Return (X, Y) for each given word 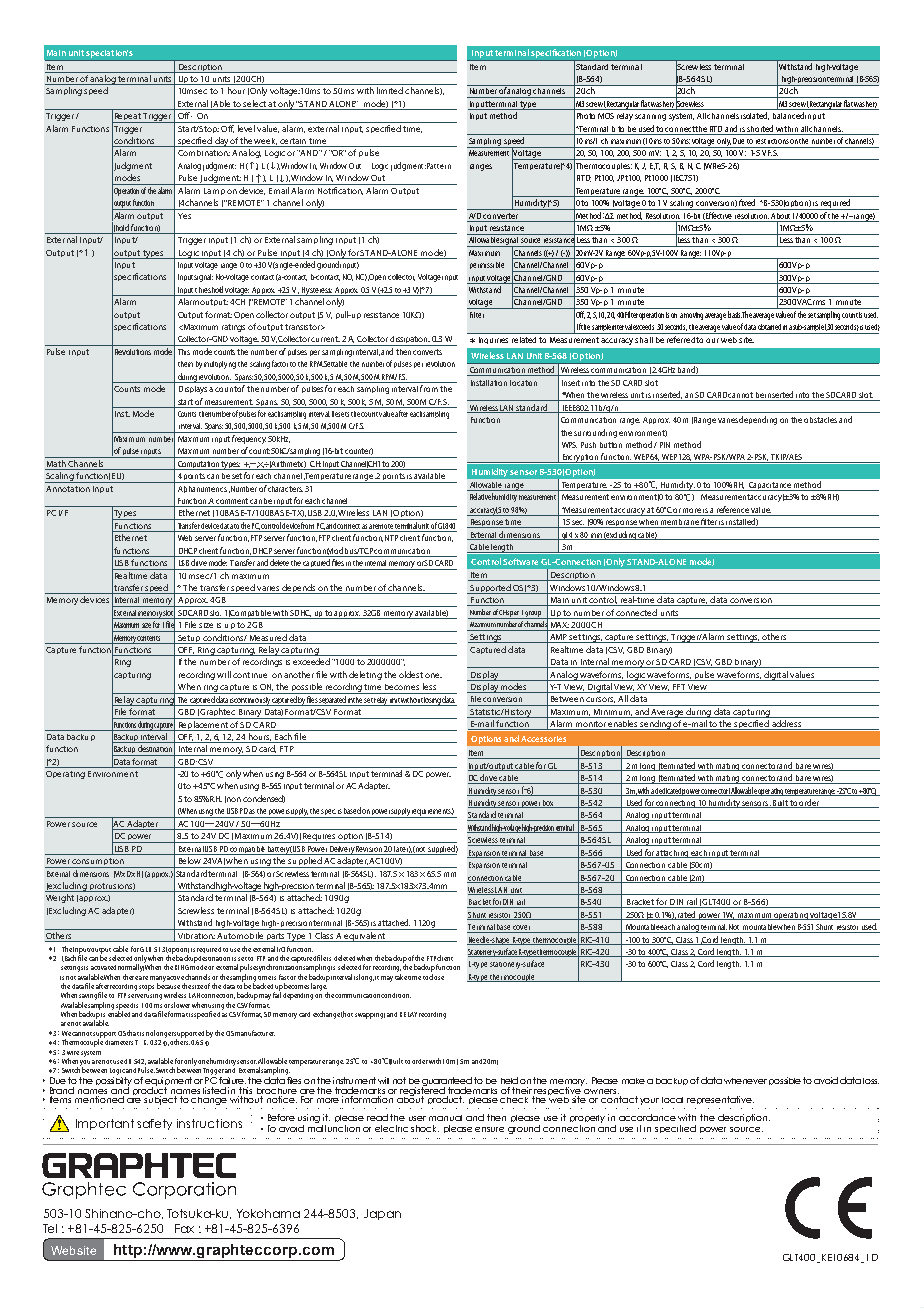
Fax (184, 1228)
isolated (755, 116)
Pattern (439, 166)
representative (720, 1100)
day (221, 142)
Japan (382, 1214)
